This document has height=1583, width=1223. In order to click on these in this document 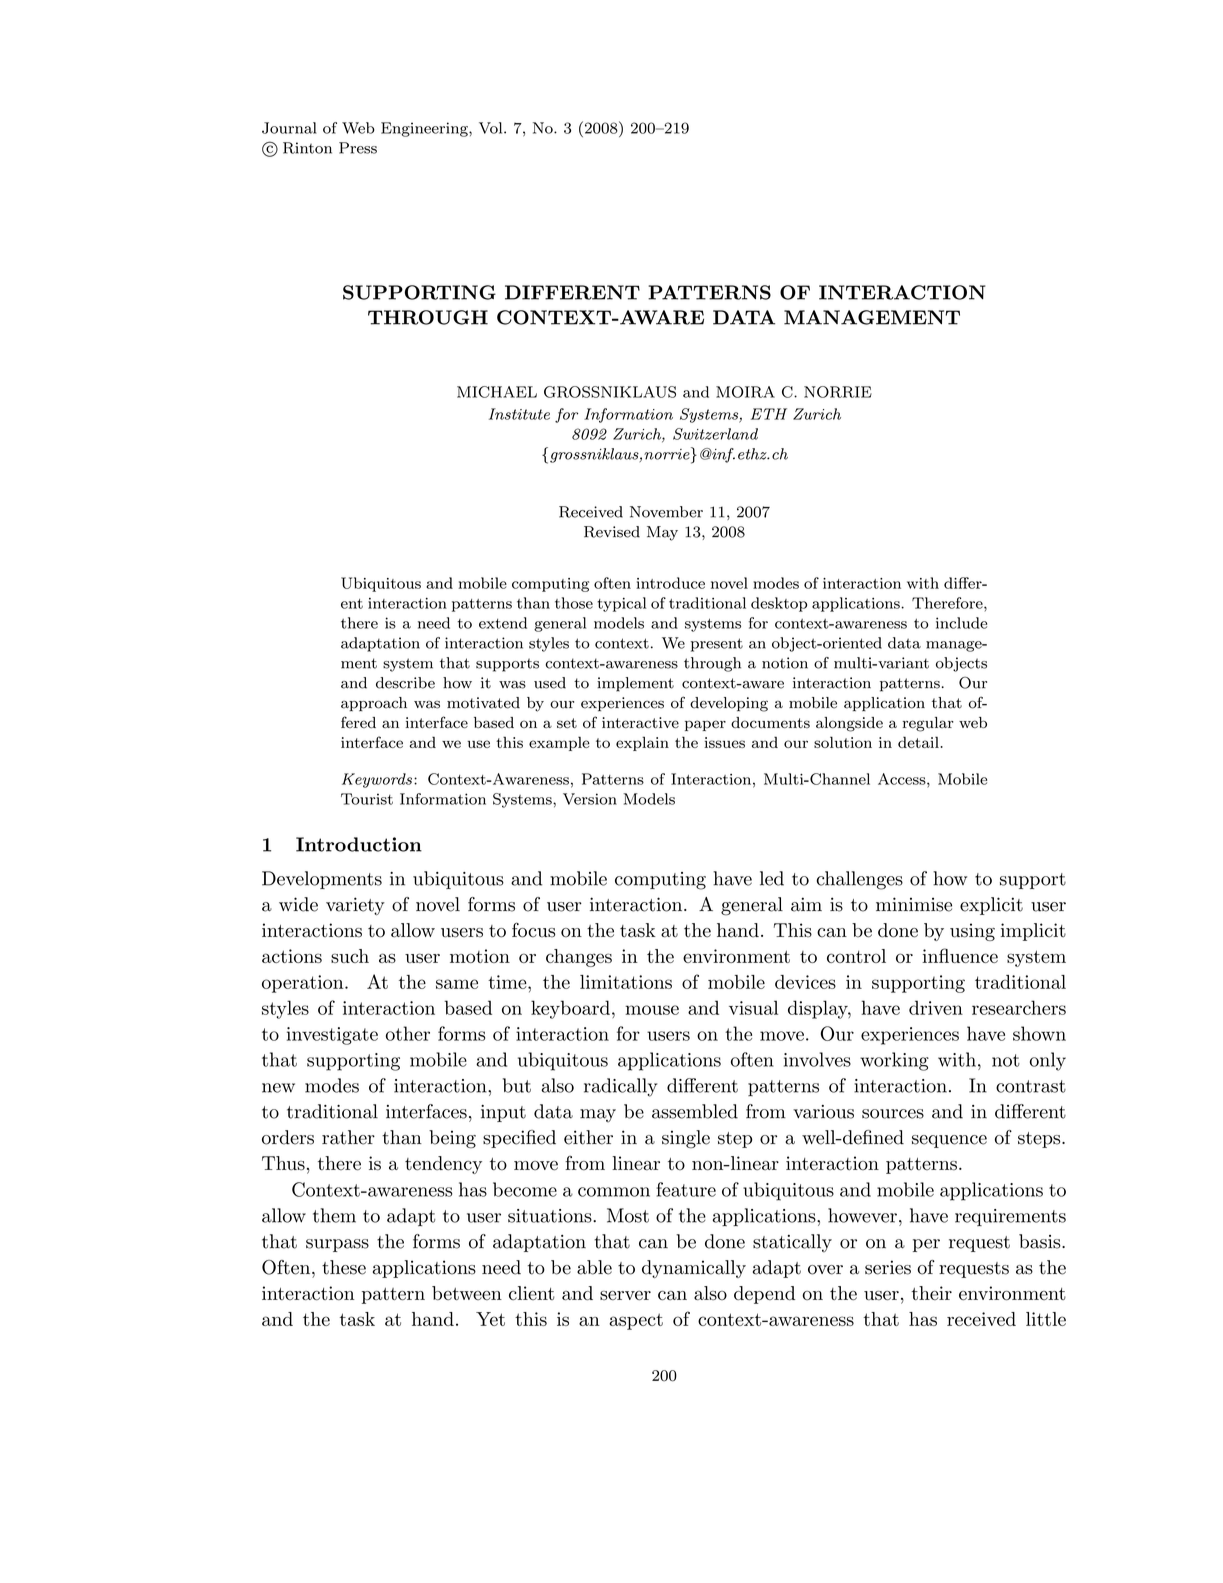, I will do `click(344, 1267)`.
